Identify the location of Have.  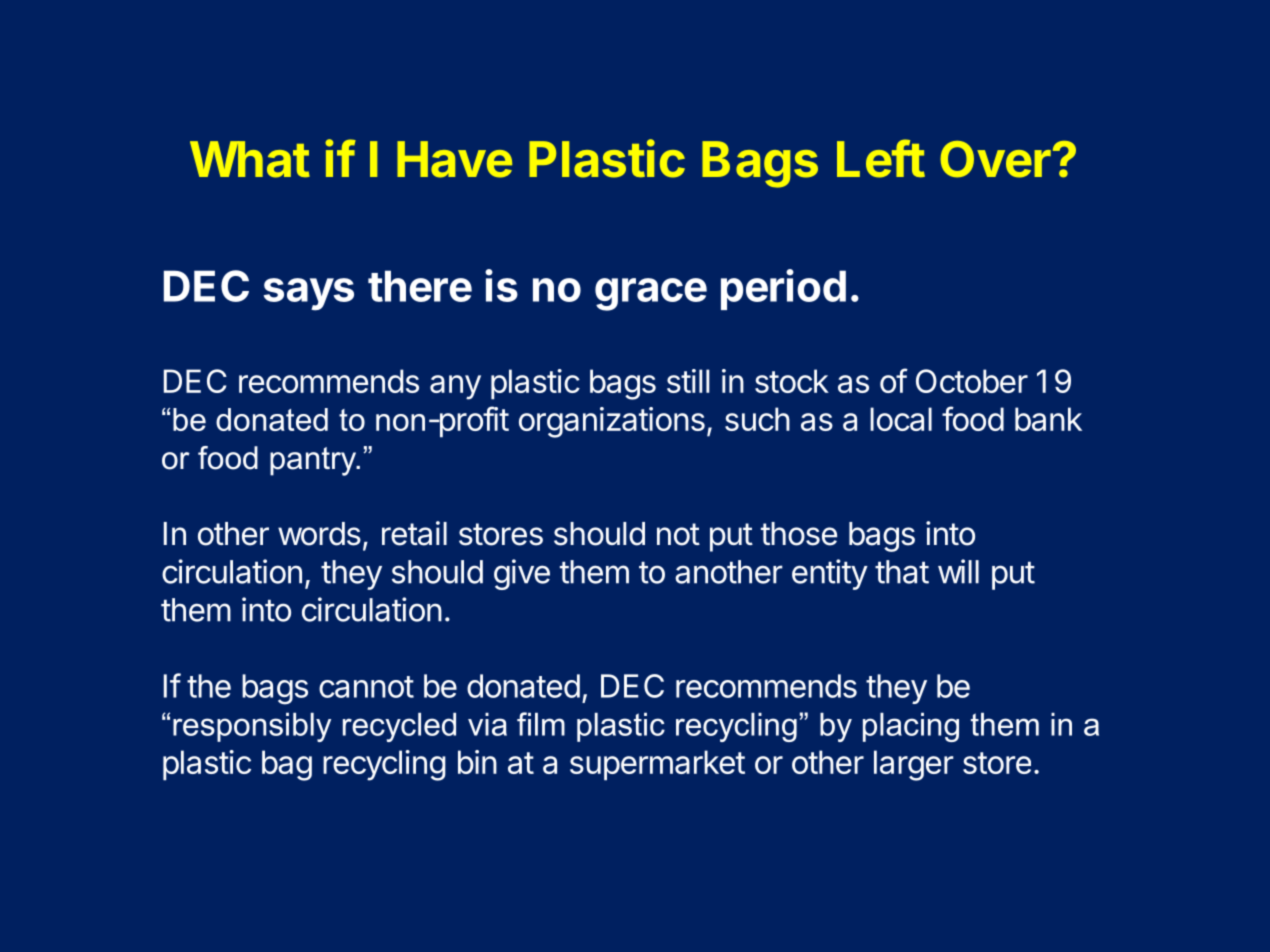
(454, 159).
